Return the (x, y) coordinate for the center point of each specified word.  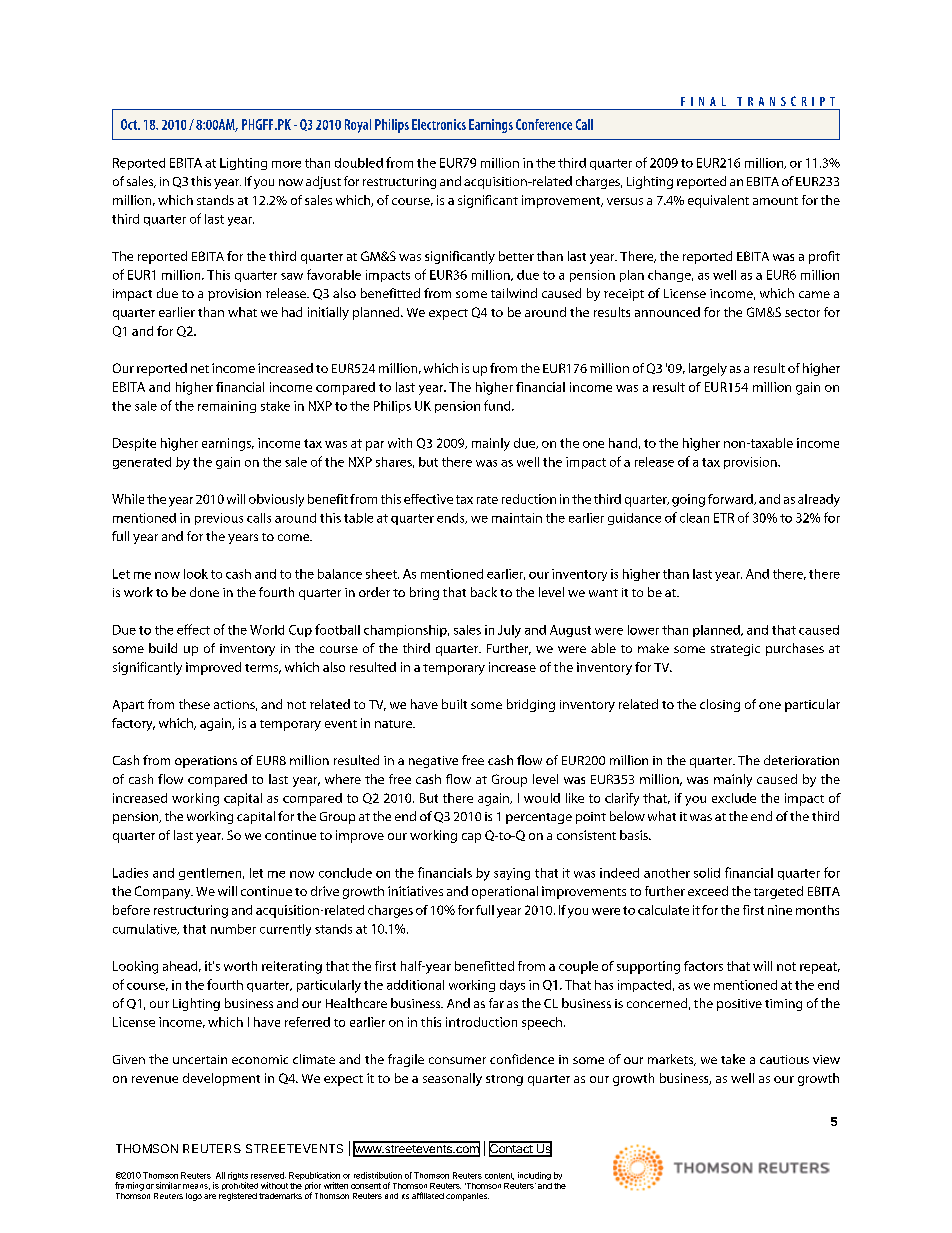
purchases (795, 649)
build (163, 648)
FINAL (703, 101)
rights (238, 1177)
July (509, 631)
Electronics (439, 124)
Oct (130, 124)
